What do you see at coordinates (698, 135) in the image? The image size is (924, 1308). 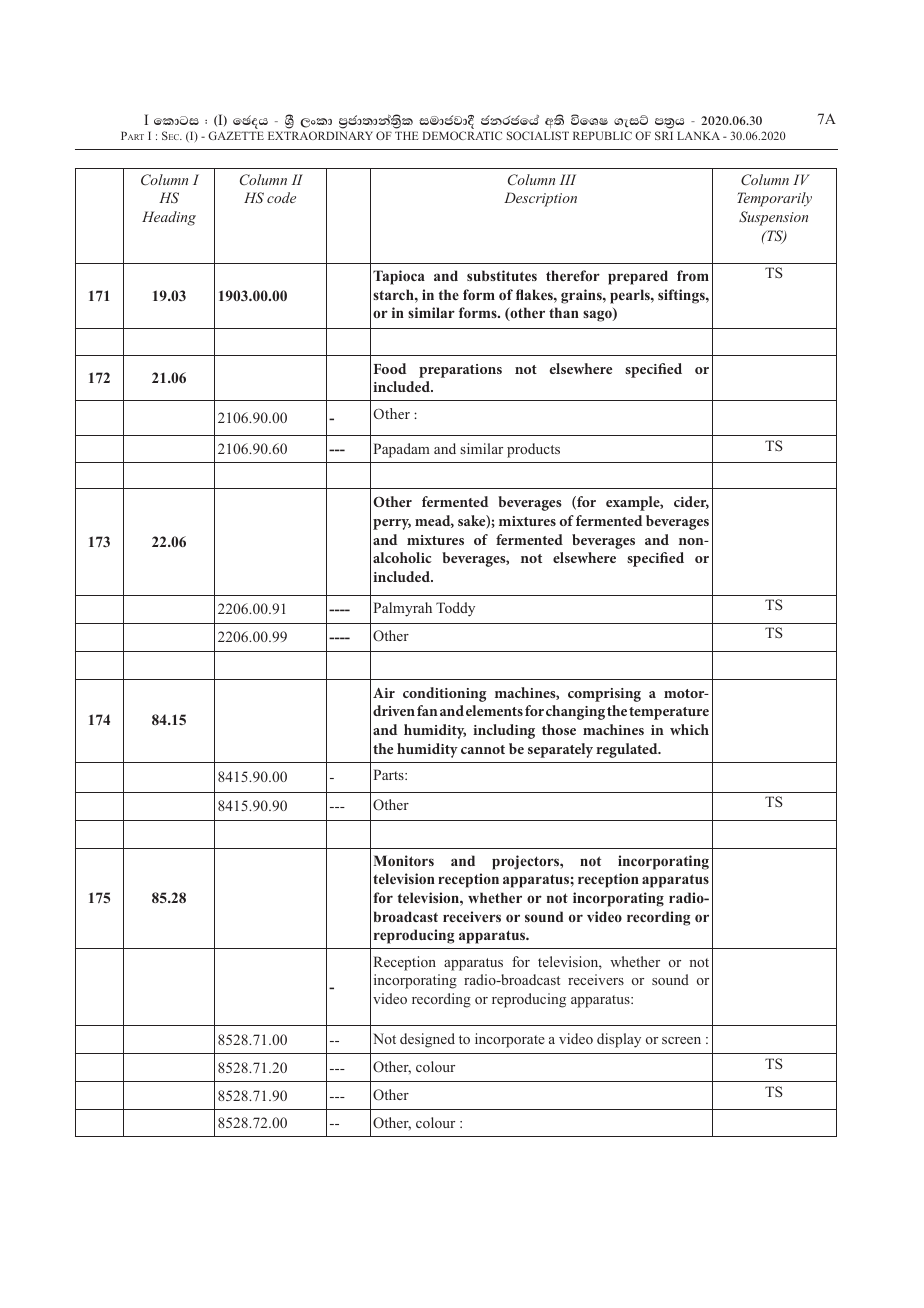 I see `LANKA` at bounding box center [698, 135].
